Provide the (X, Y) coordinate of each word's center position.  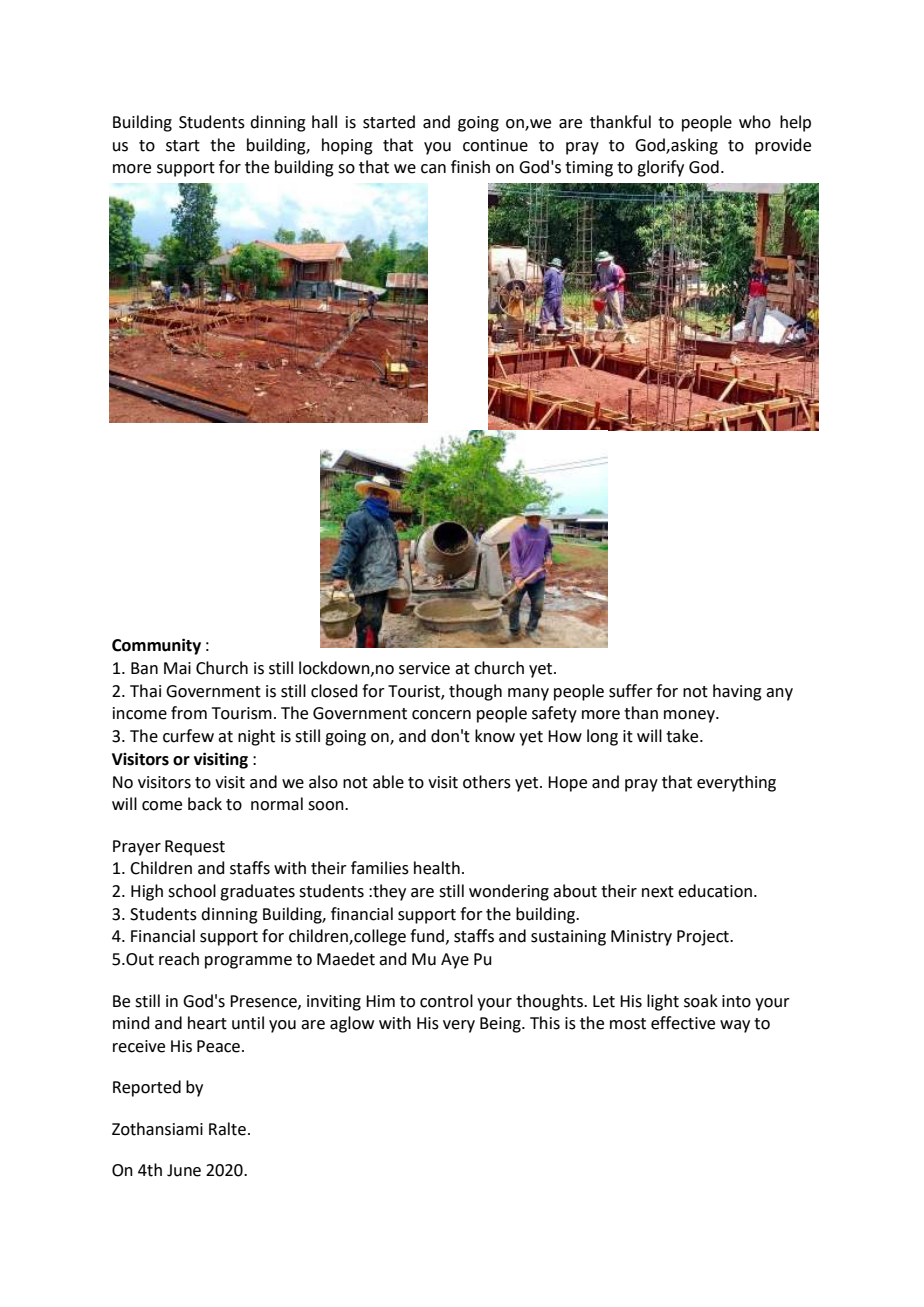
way (735, 1026)
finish (470, 167)
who (755, 122)
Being (501, 1025)
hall (324, 122)
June (184, 1170)
